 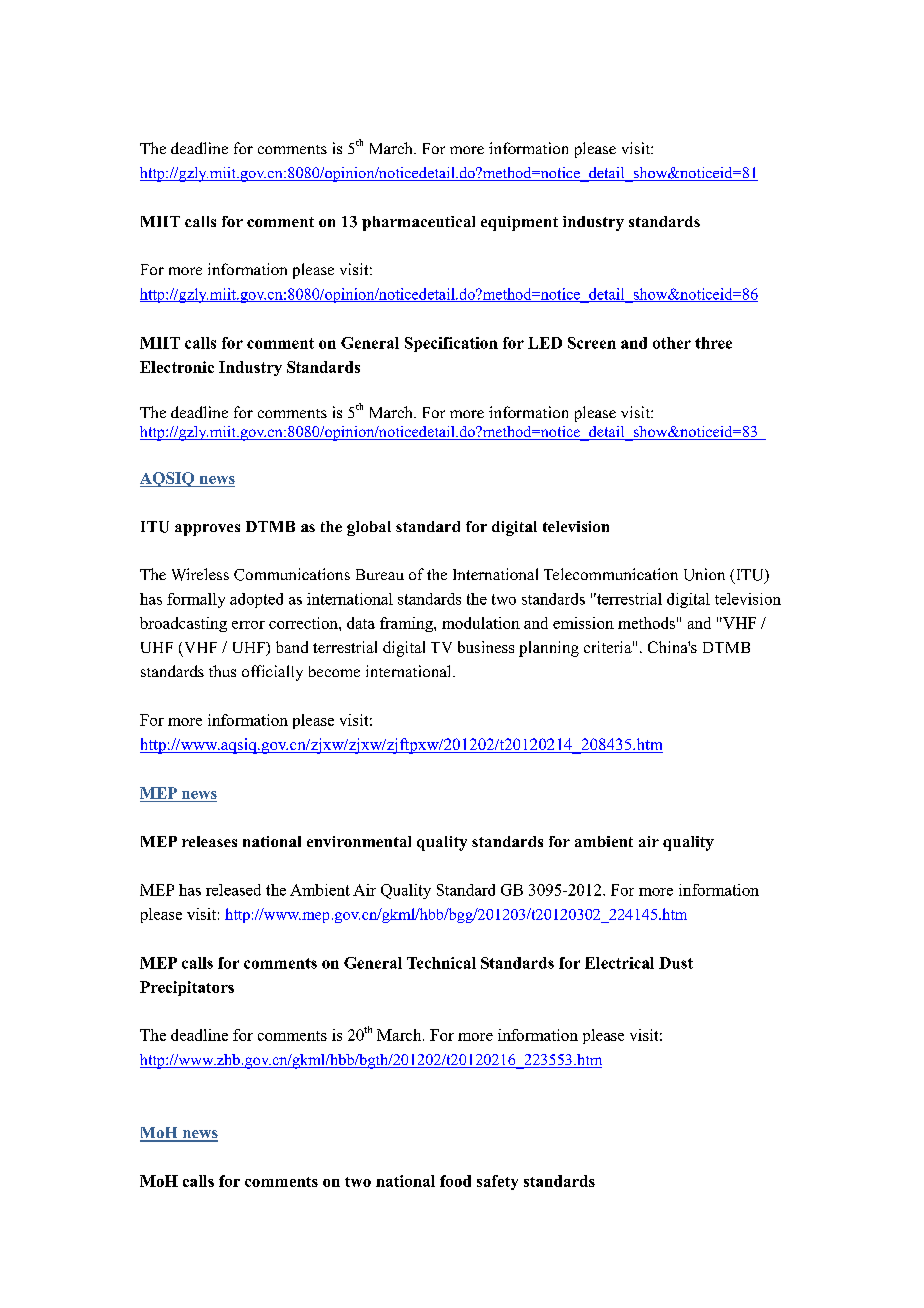 I want to click on released, so click(x=233, y=890).
